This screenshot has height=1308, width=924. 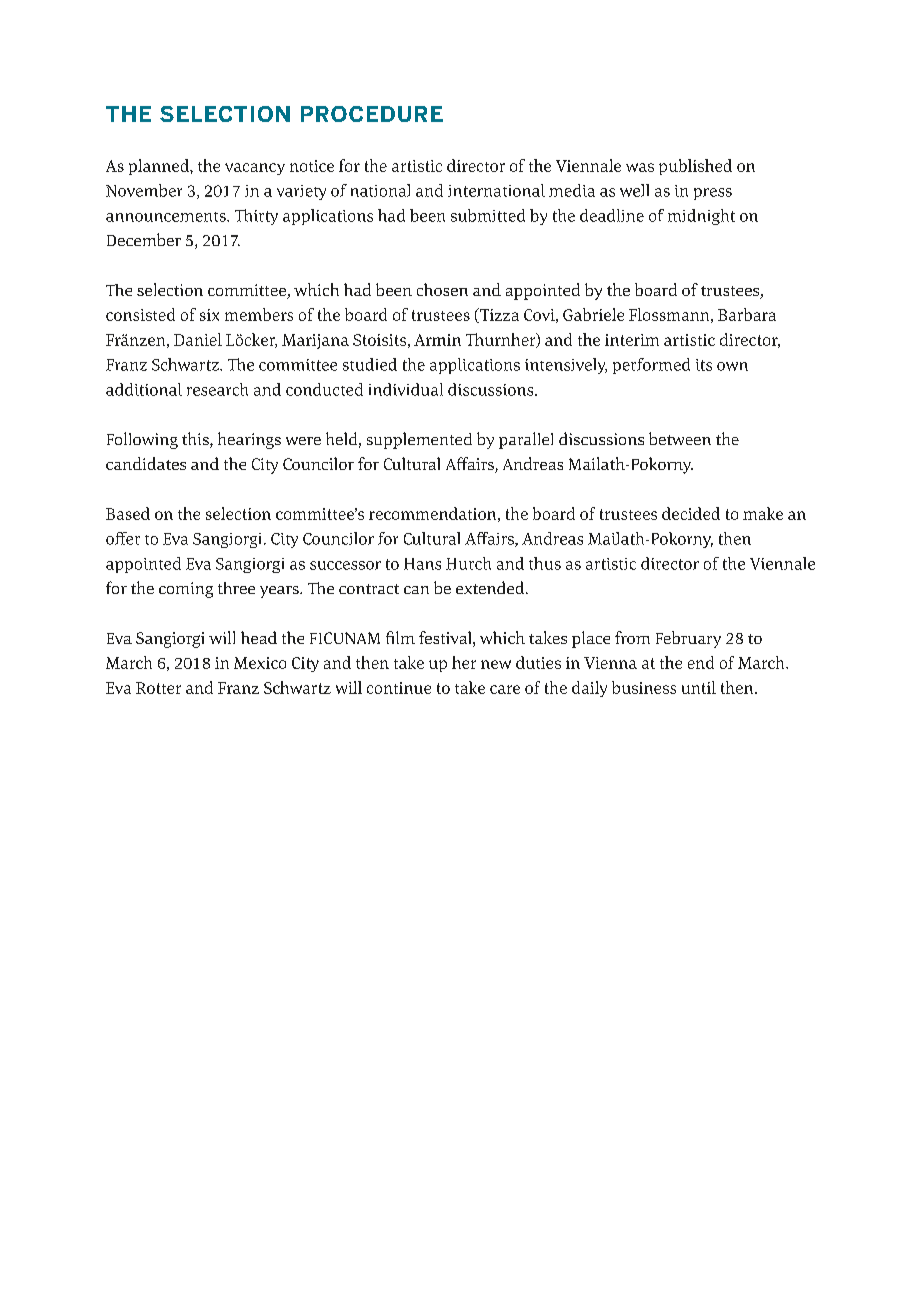 What do you see at coordinates (406, 389) in the screenshot?
I see `individual` at bounding box center [406, 389].
